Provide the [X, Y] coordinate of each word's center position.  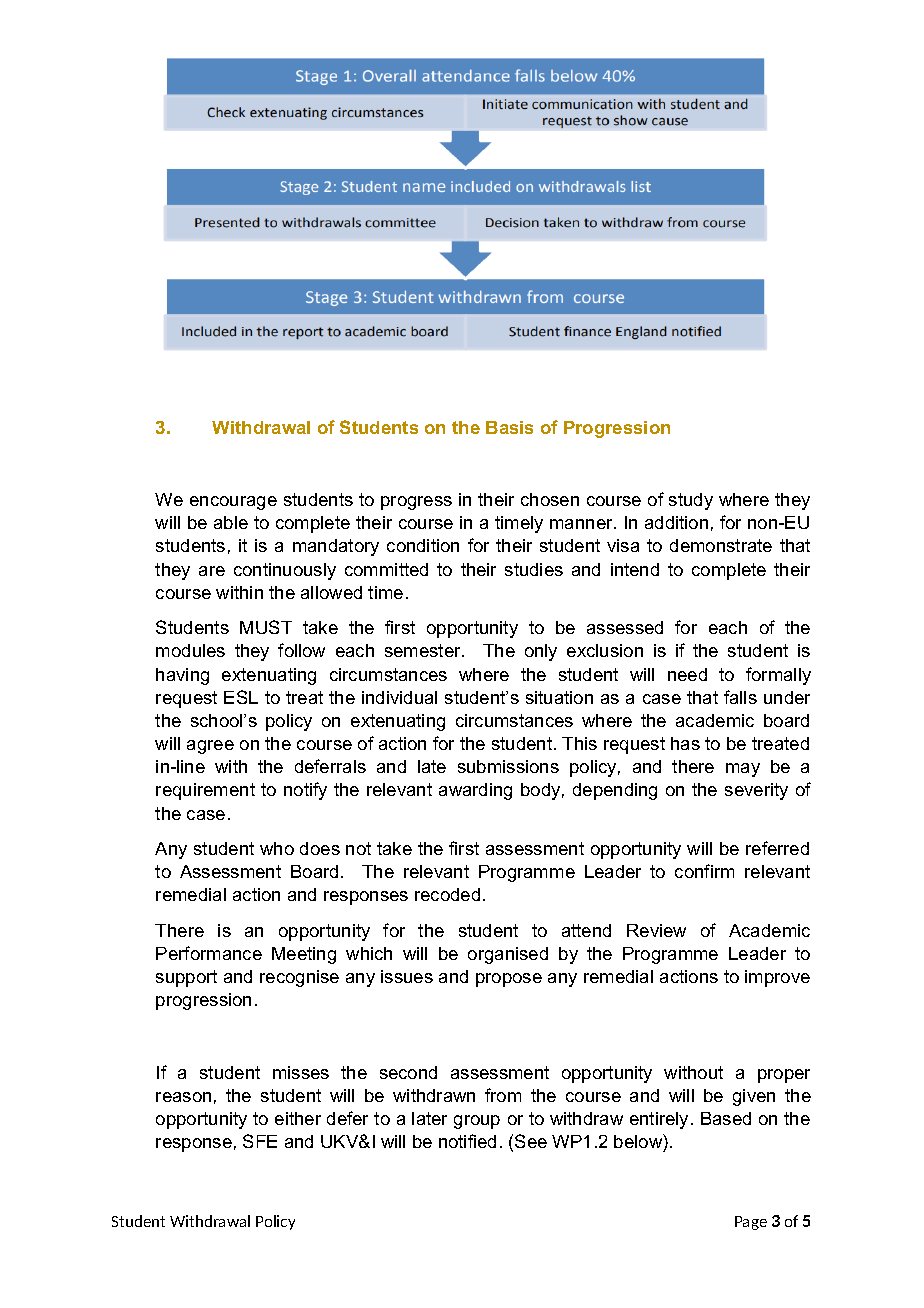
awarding [475, 791]
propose [509, 980]
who [277, 848]
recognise [299, 978]
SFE [260, 1141]
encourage [233, 503]
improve [777, 978]
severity [756, 791]
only [541, 652]
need [687, 674]
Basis [509, 427]
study [691, 501]
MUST [266, 627]
